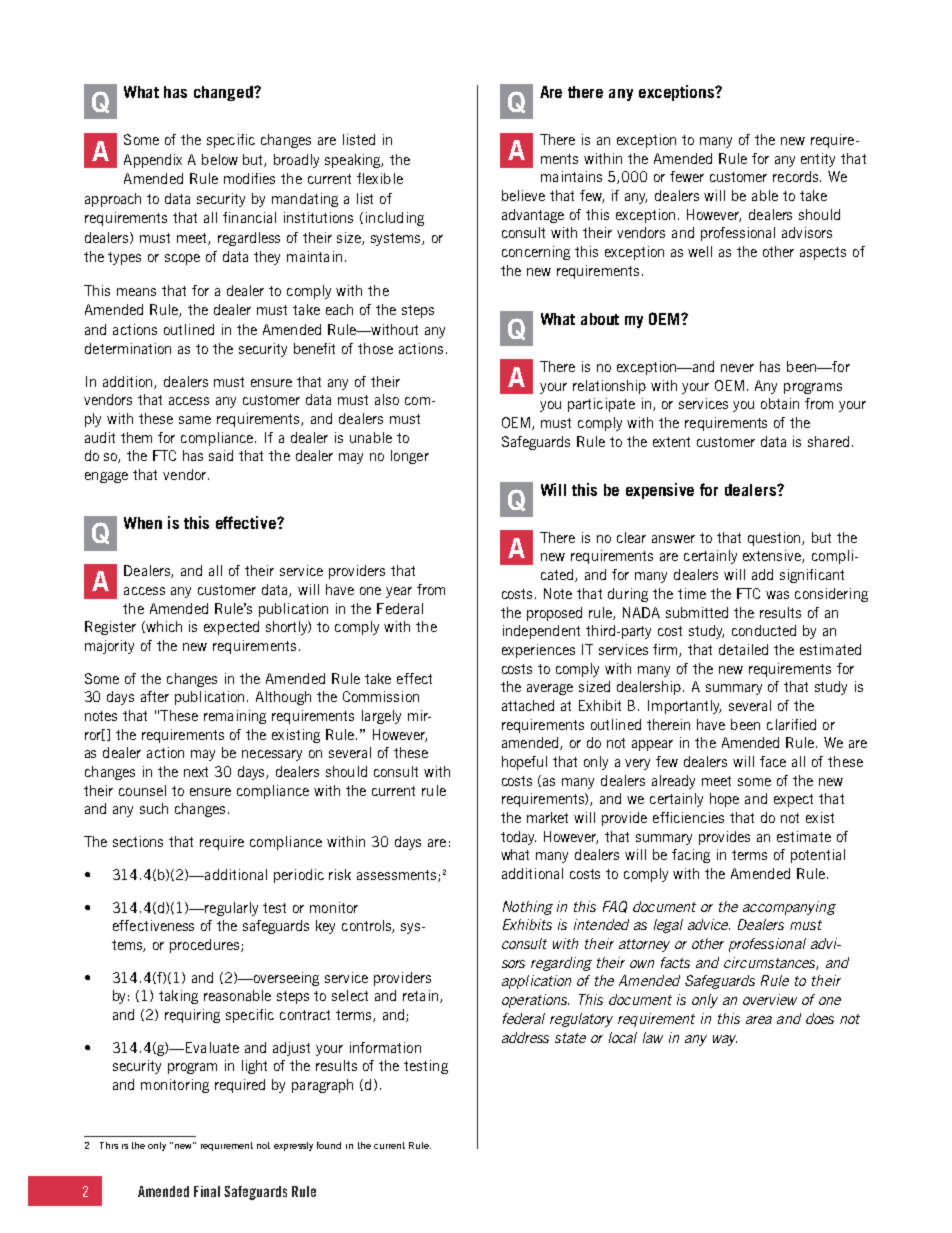  Describe the element at coordinates (195, 420) in the page. I see `same` at that location.
